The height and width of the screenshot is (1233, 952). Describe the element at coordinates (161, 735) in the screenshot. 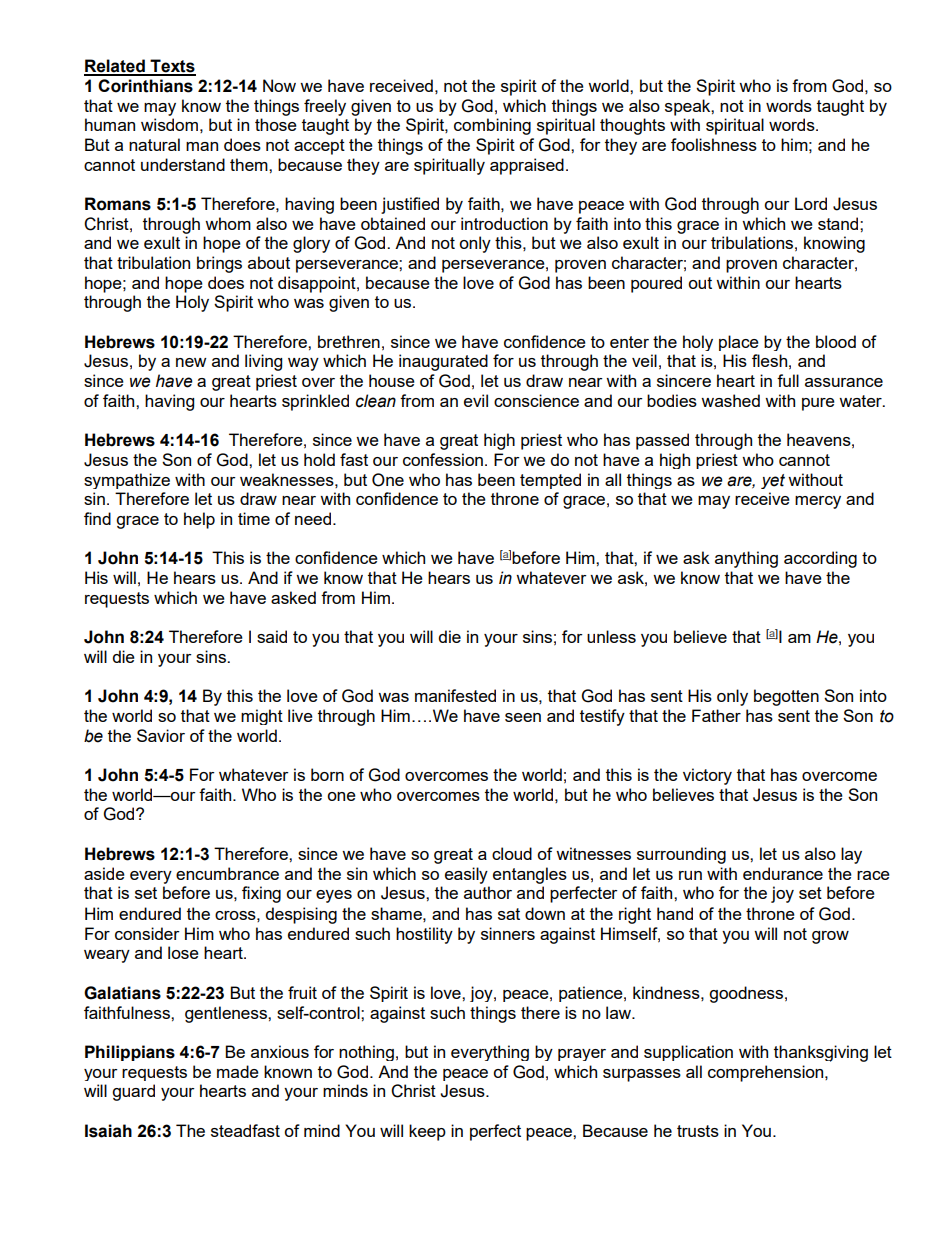

I see `Savior` at that location.
